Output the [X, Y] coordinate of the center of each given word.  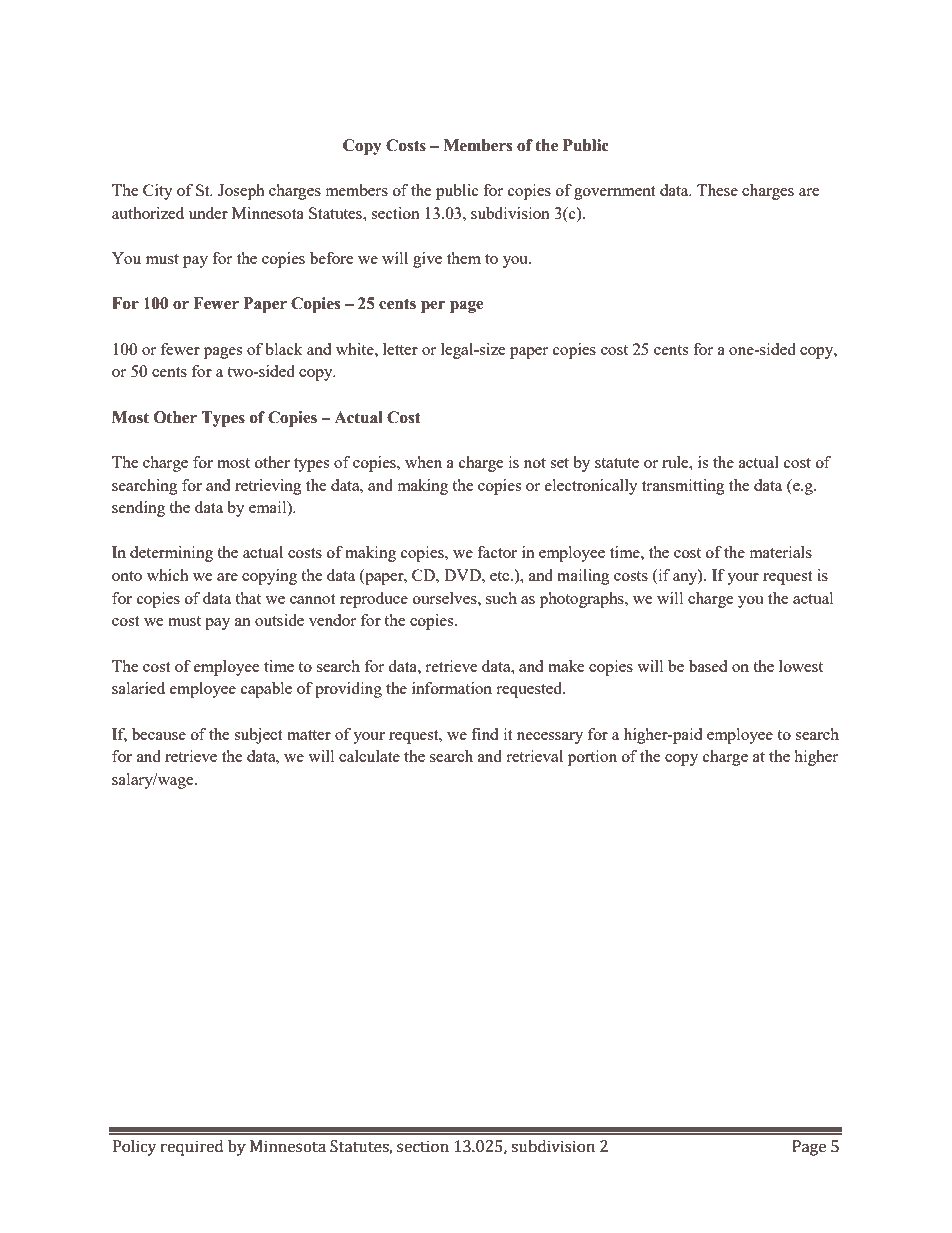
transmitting [683, 487]
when [423, 462]
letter [400, 349]
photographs [583, 600]
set [559, 463]
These [717, 190]
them [464, 258]
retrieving [268, 487]
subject [258, 736]
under [208, 213]
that [248, 598]
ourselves [446, 598]
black [284, 349]
